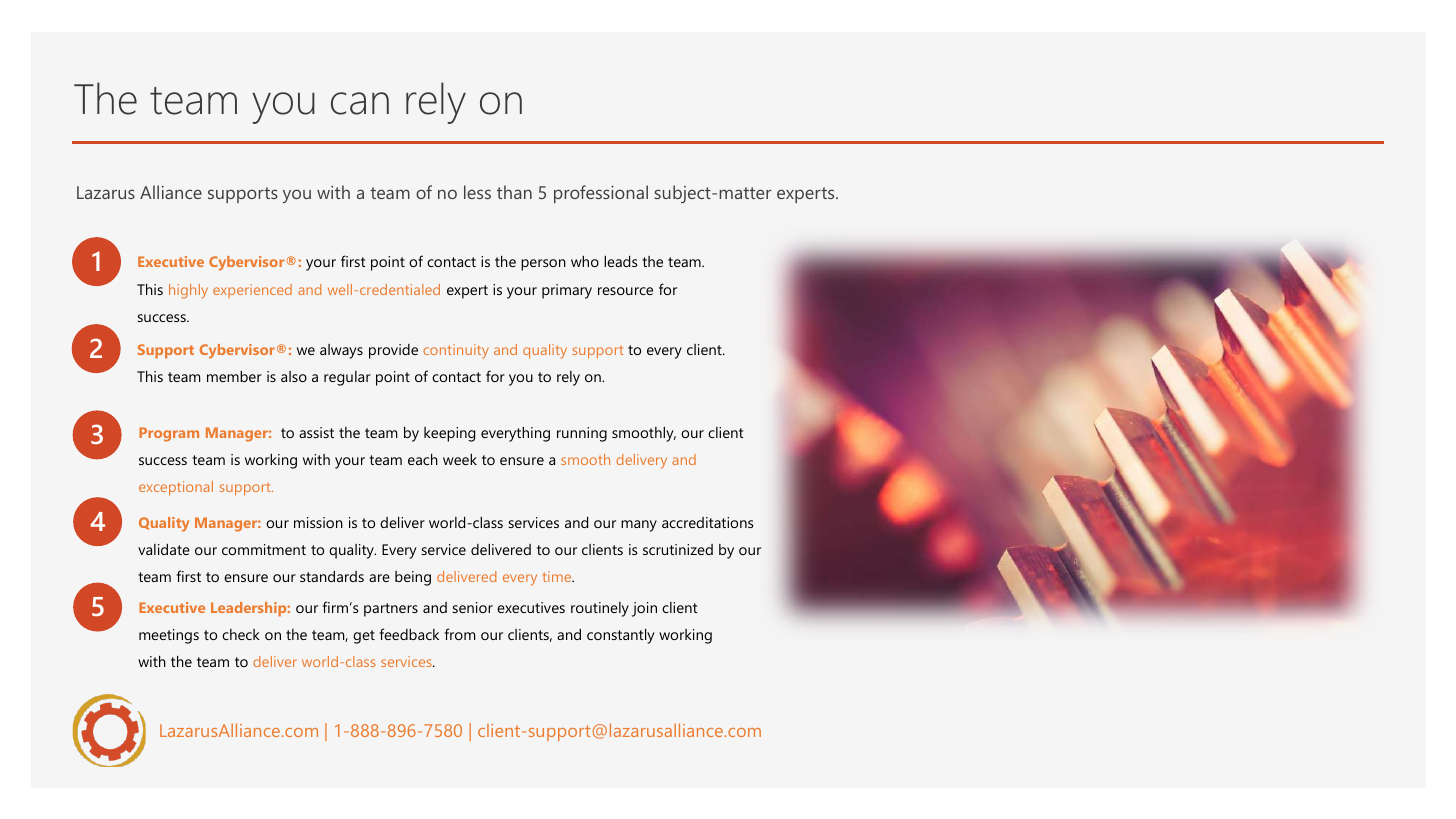 The image size is (1456, 819). Describe the element at coordinates (582, 434) in the screenshot. I see `running` at that location.
